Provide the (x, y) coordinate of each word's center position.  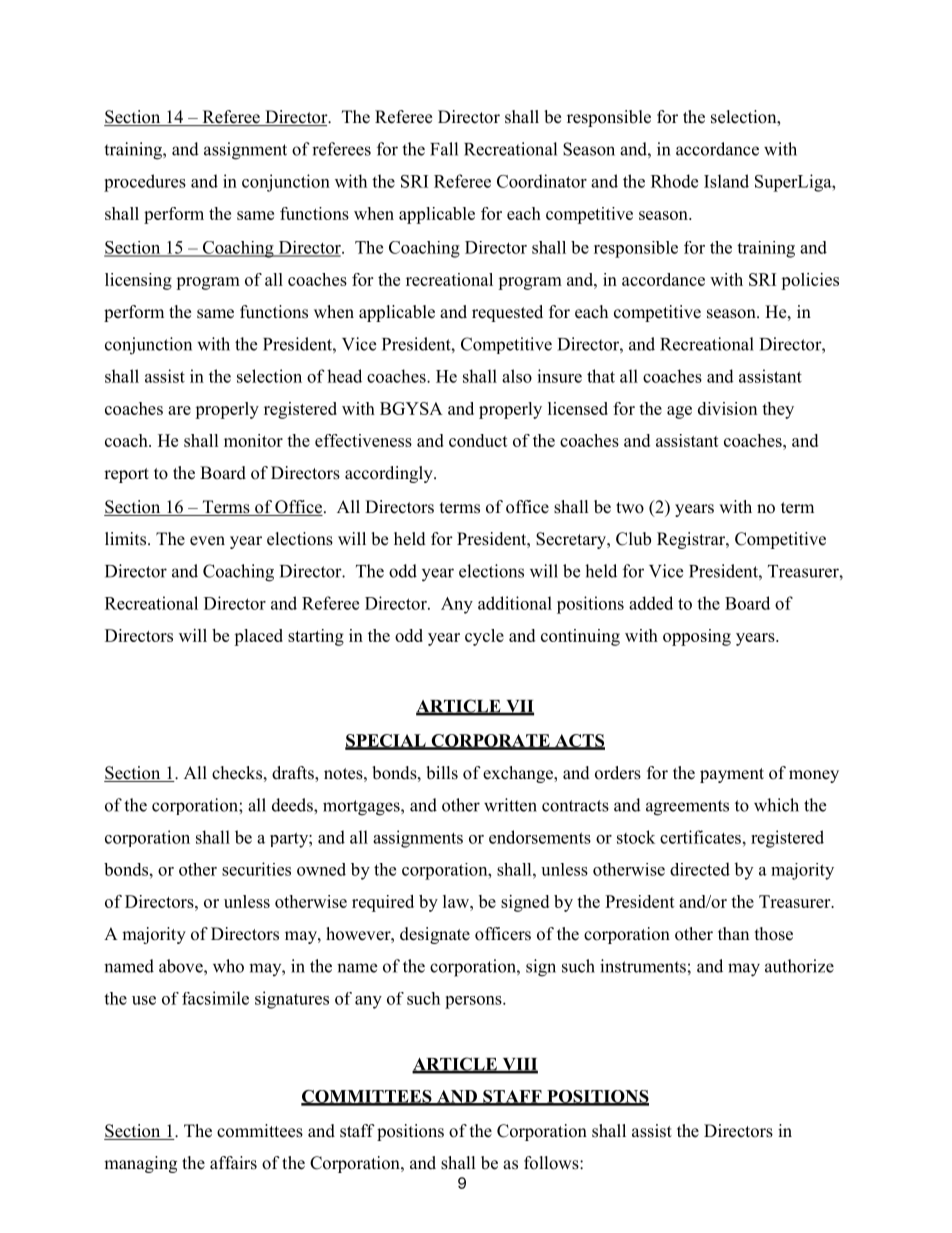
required (383, 903)
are (179, 410)
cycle (484, 637)
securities (256, 869)
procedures (145, 183)
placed (258, 637)
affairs (233, 1163)
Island (726, 181)
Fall (444, 149)
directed (700, 869)
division (727, 408)
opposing (697, 637)
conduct (478, 440)
